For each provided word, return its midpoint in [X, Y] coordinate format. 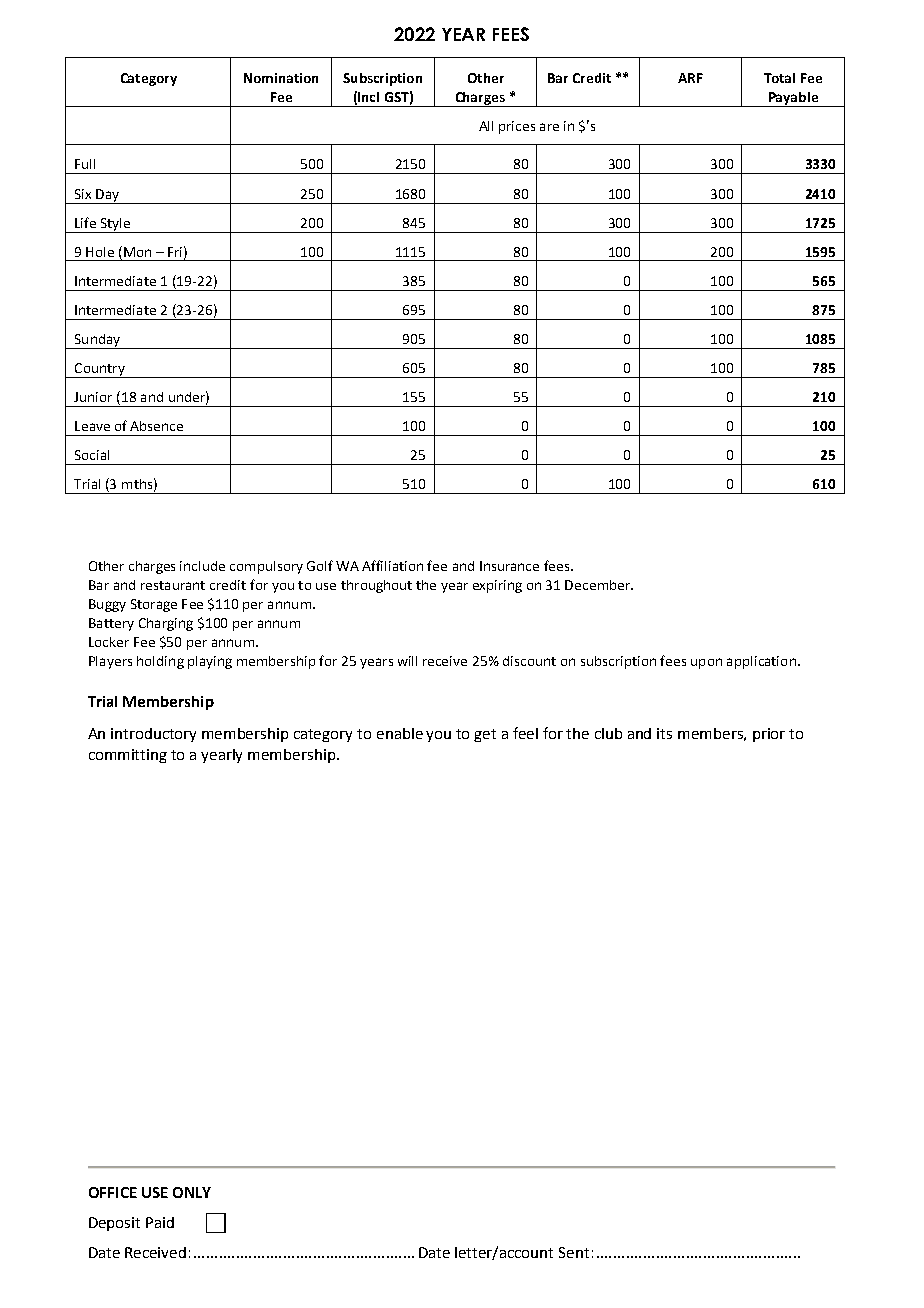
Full [85, 164]
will [407, 661]
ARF [690, 78]
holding [160, 662]
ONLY [192, 1192]
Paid [160, 1222]
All [486, 126]
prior [769, 735]
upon [706, 663]
